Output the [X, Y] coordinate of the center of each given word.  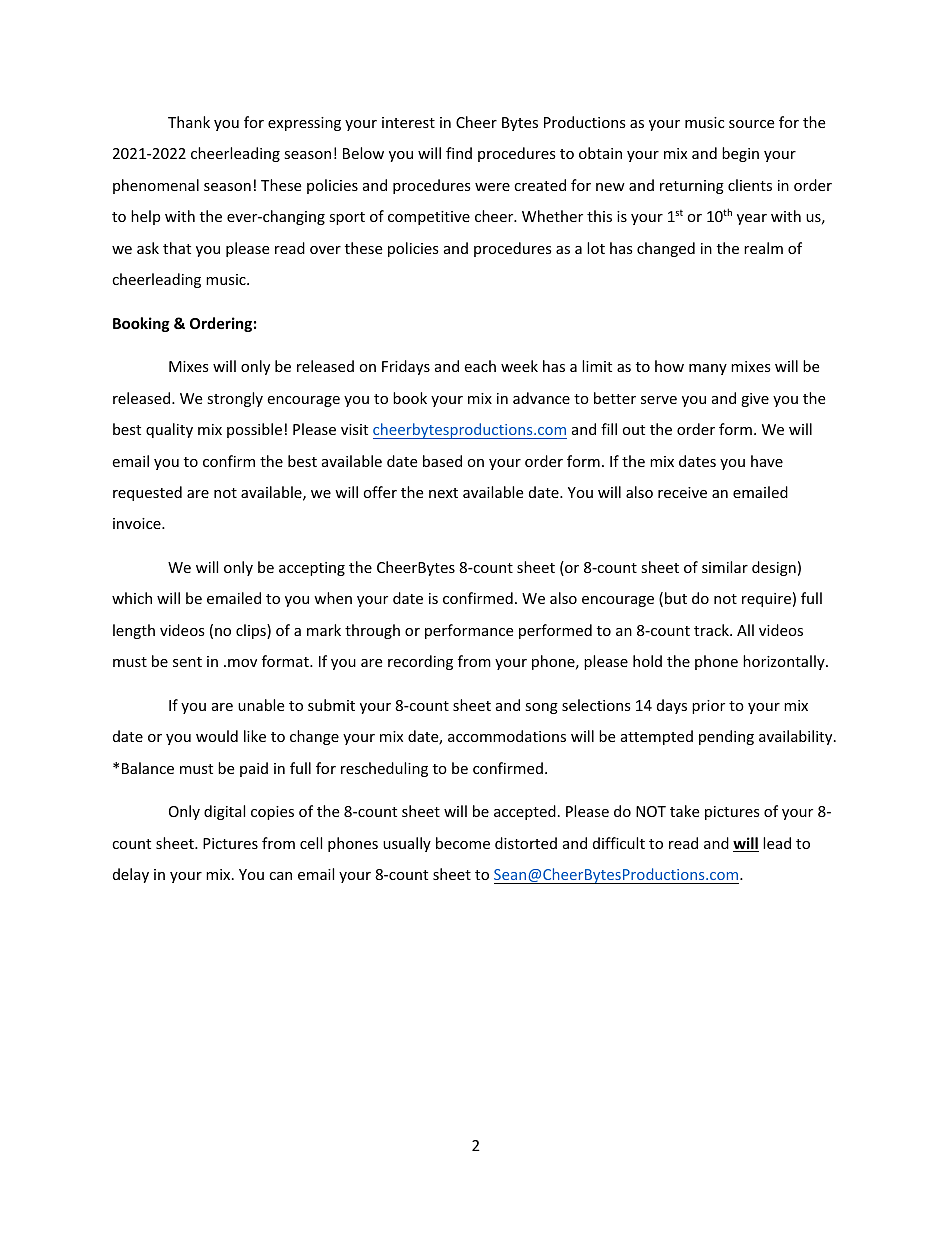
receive [682, 492]
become [463, 843]
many [708, 369]
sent [187, 662]
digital [224, 812]
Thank [189, 122]
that [177, 248]
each [480, 366]
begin [740, 154]
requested [147, 493]
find [459, 153]
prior [708, 707]
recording [420, 662]
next [443, 493]
